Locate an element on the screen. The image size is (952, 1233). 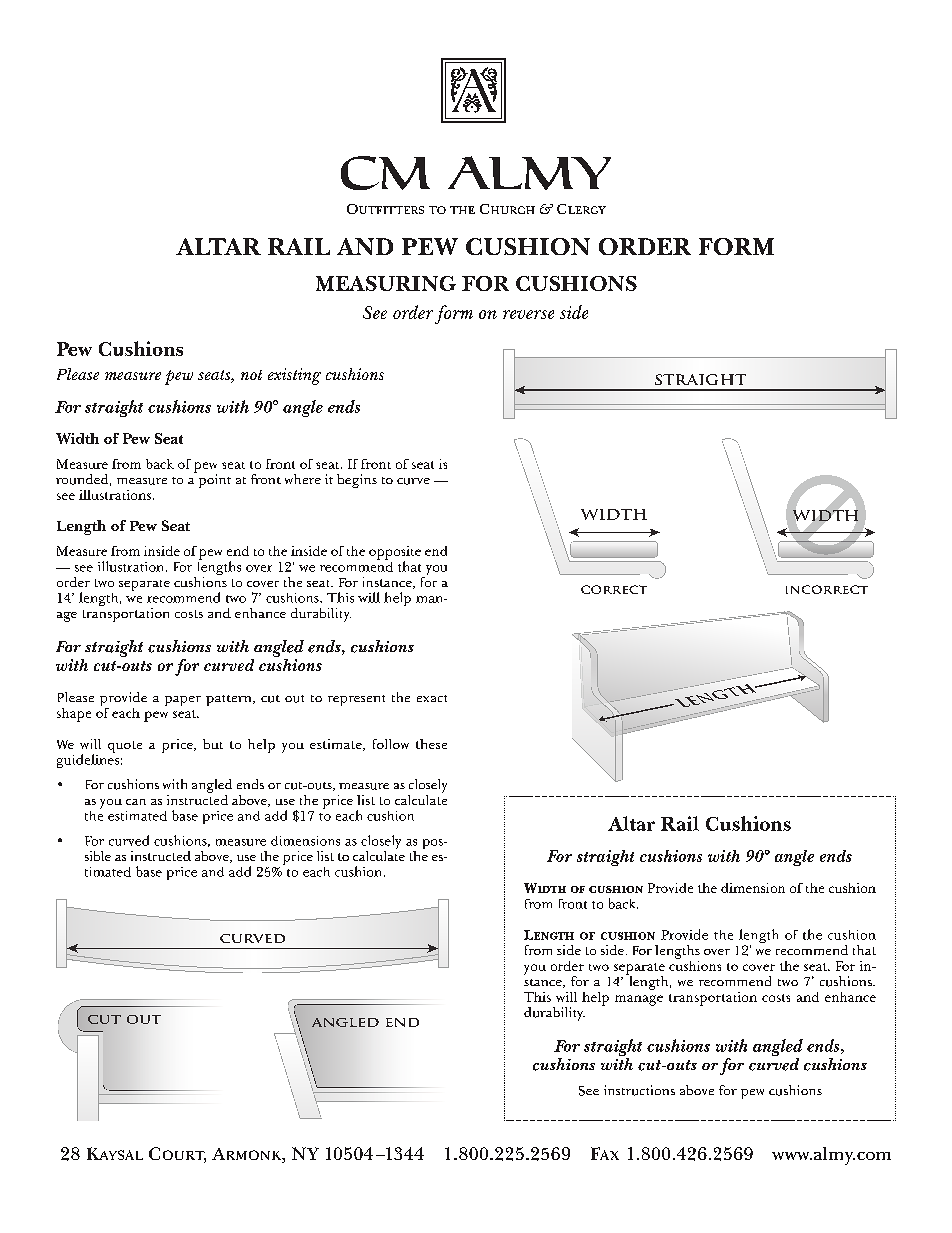
these is located at coordinates (431, 744).
